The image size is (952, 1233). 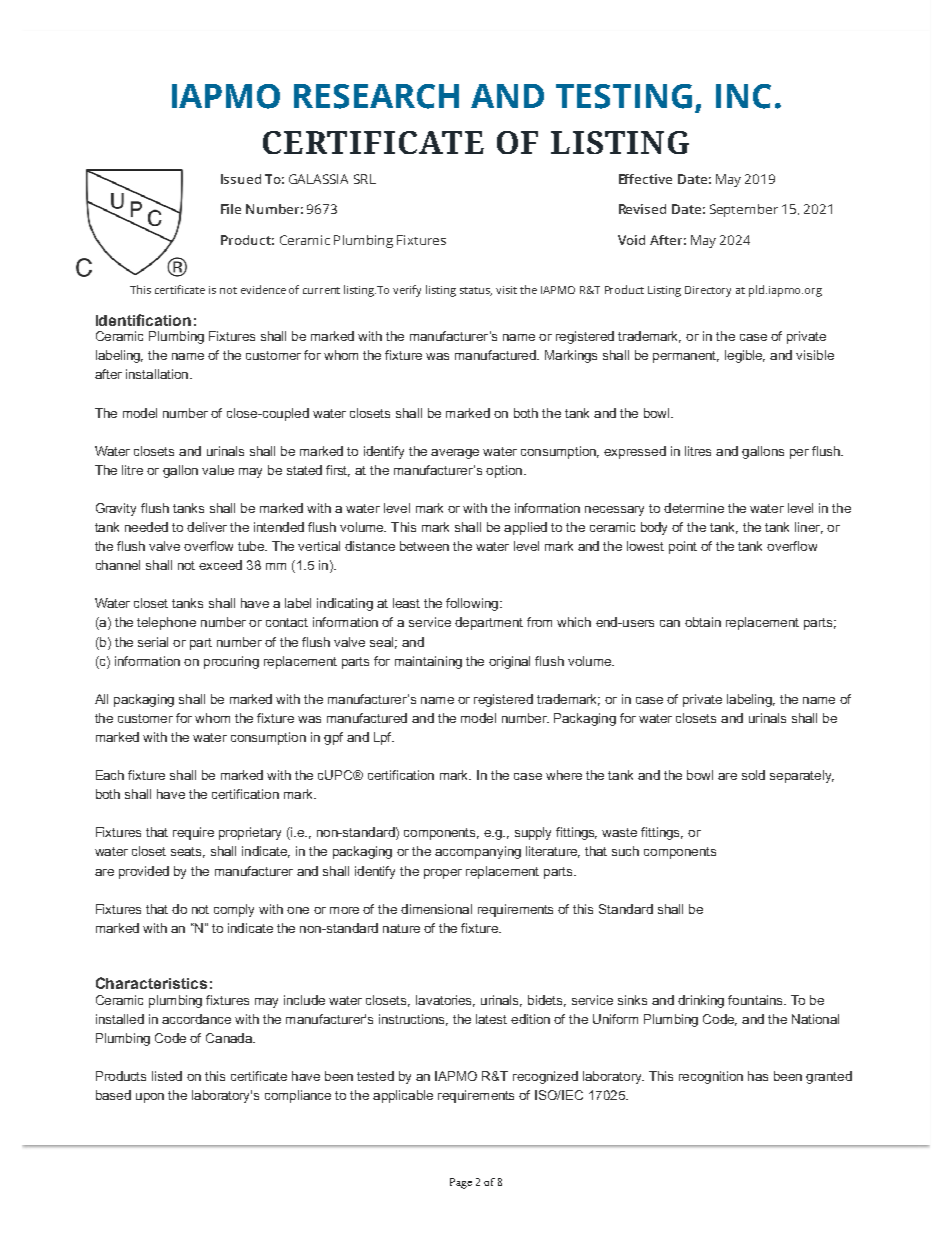 What do you see at coordinates (472, 604) in the screenshot?
I see `following` at bounding box center [472, 604].
